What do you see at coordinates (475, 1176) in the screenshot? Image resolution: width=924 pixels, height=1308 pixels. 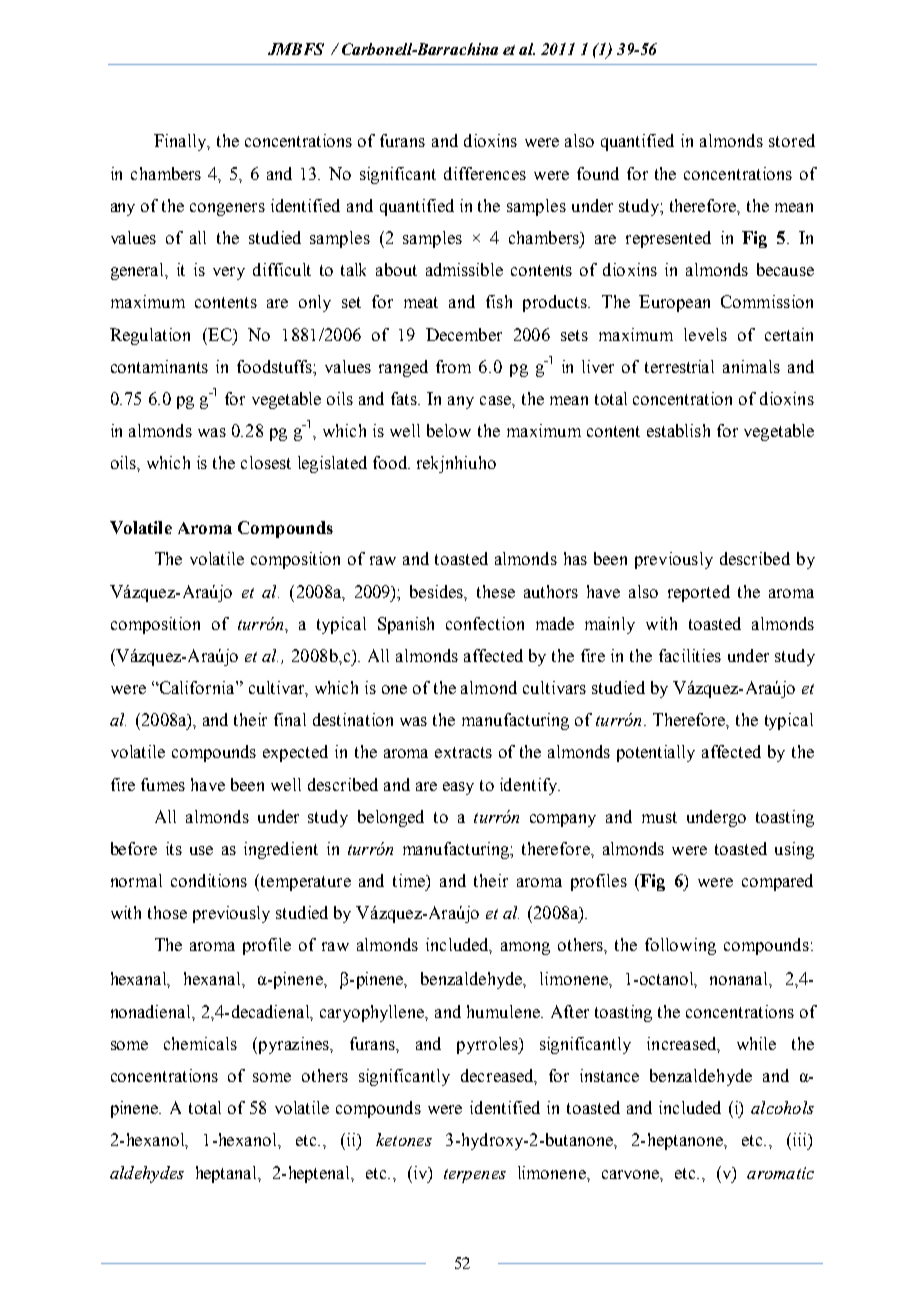 I see `terpenes` at bounding box center [475, 1176].
